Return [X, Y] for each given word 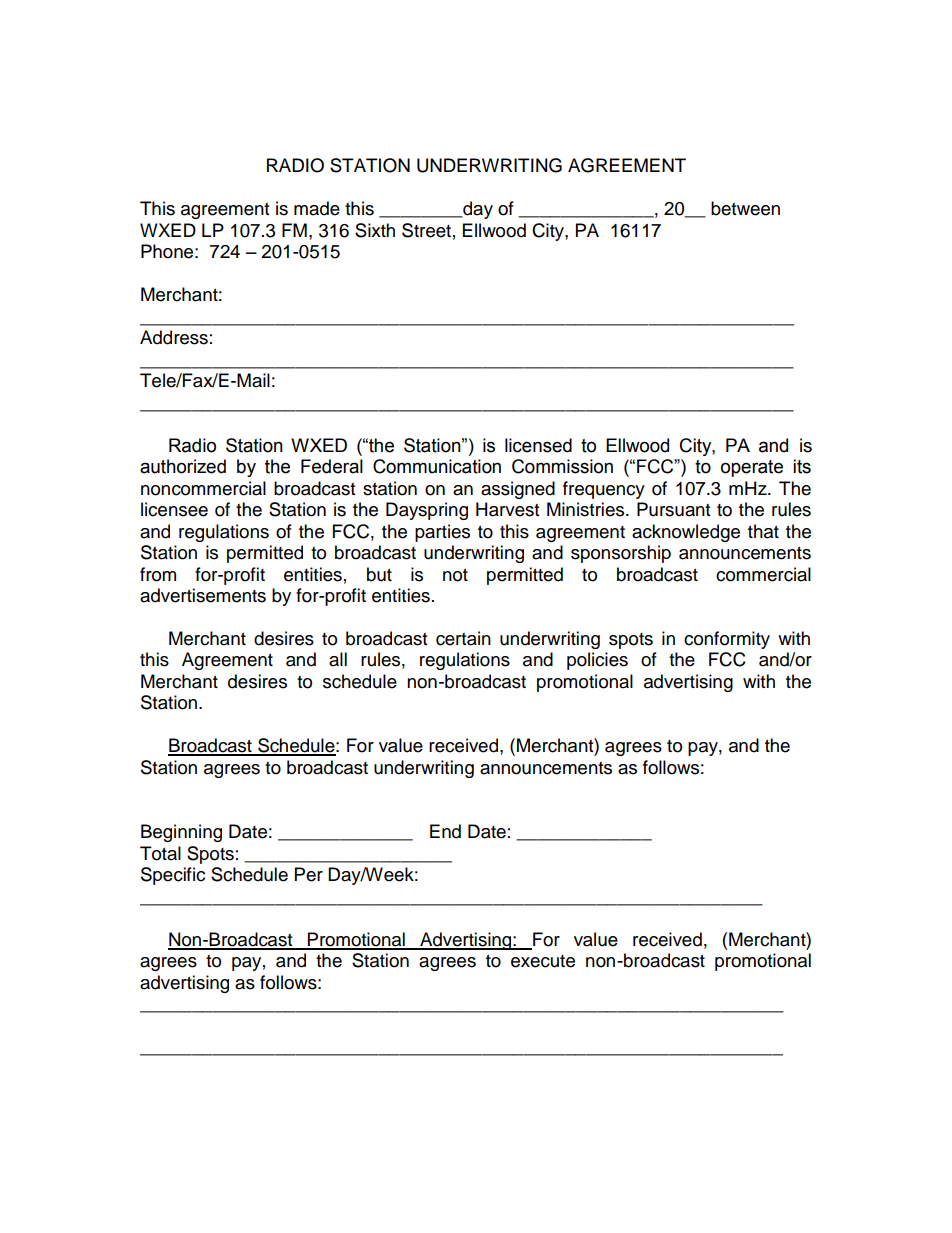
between [745, 208]
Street [426, 230]
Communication [437, 466]
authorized [183, 466]
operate [752, 468]
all [338, 659]
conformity [727, 640]
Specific [173, 876]
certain [463, 638]
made [317, 208]
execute [543, 961]
